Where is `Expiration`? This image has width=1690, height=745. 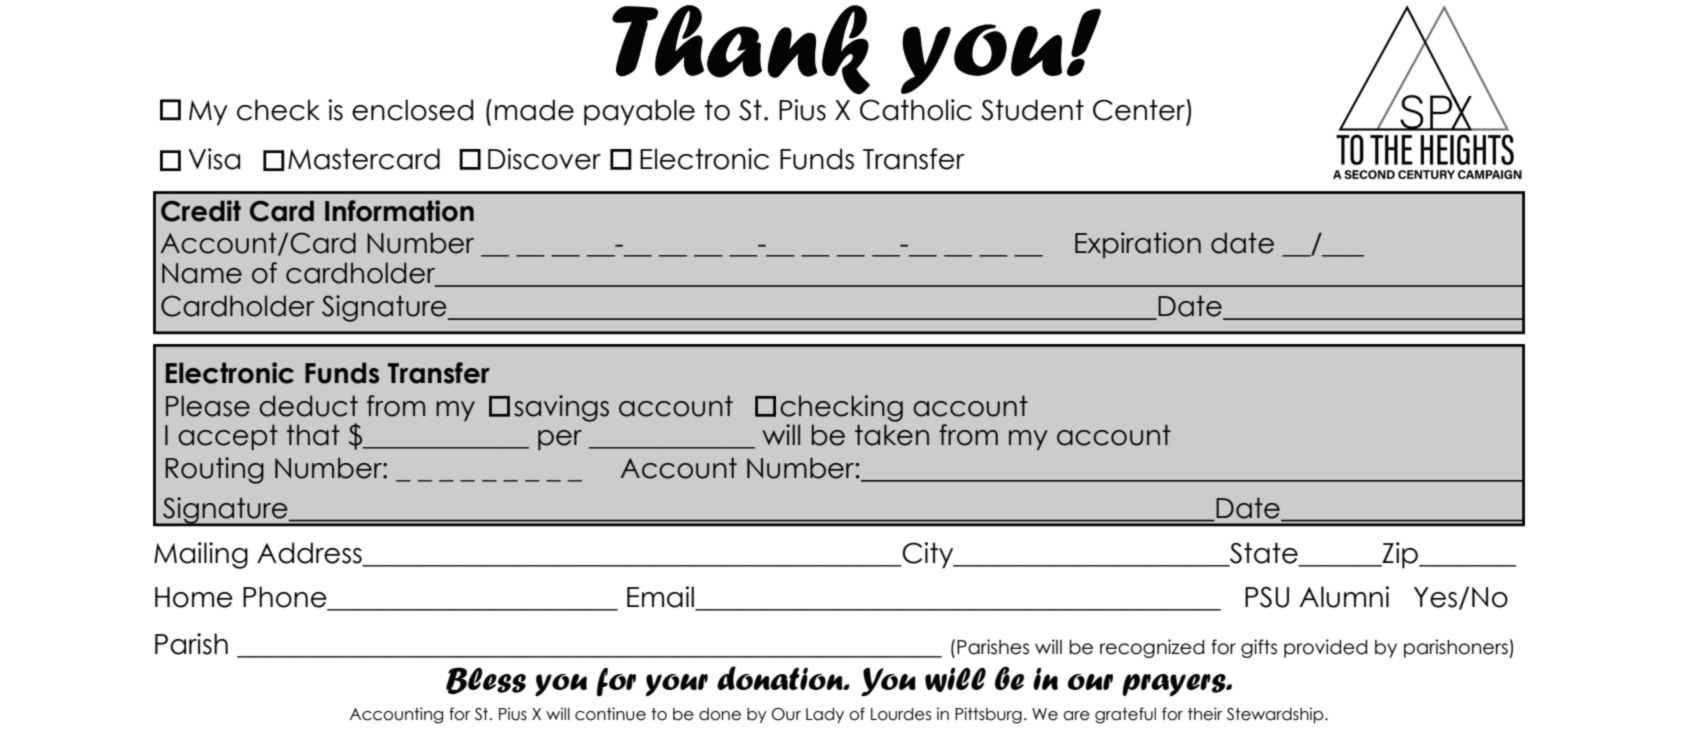
Expiration is located at coordinates (1138, 245).
